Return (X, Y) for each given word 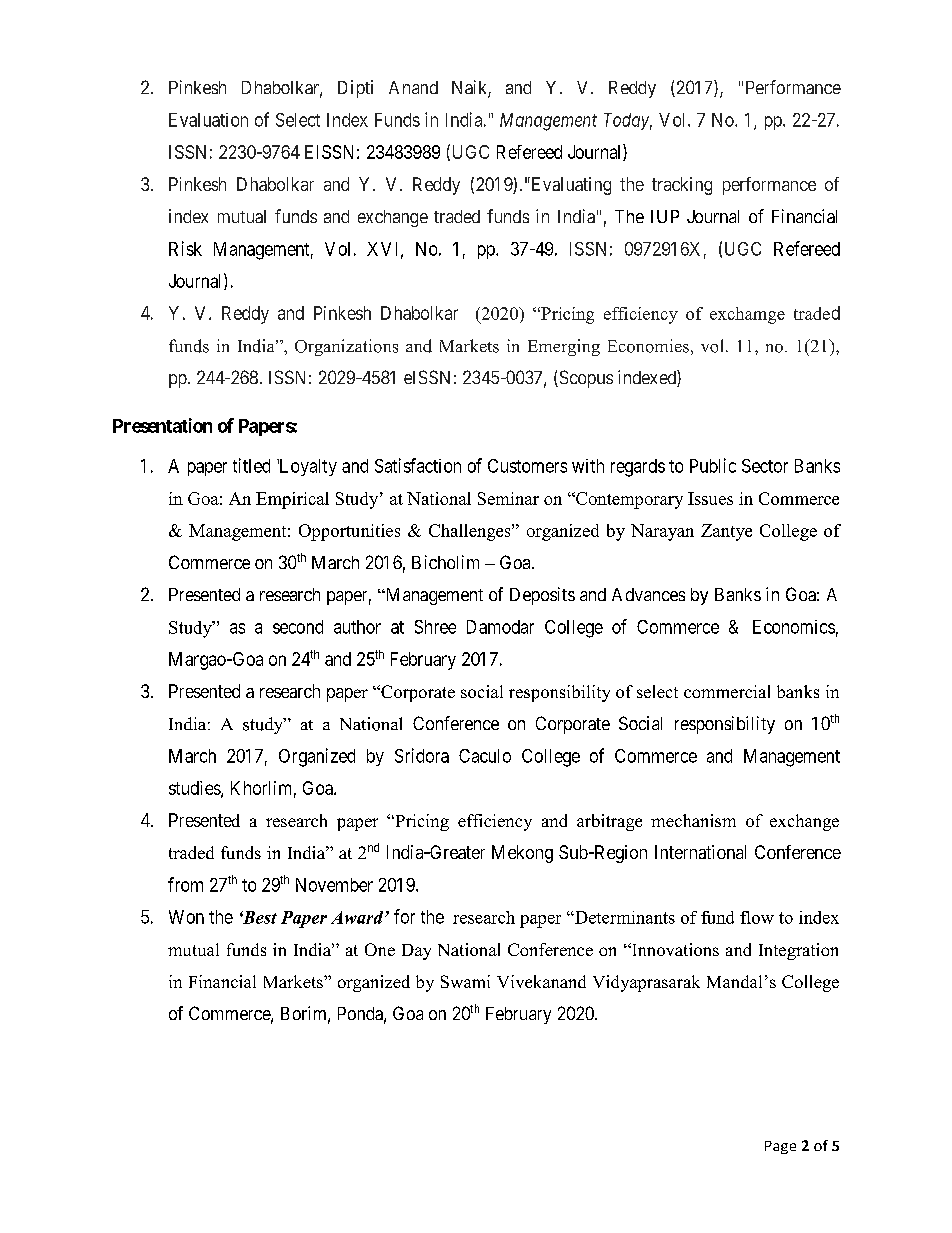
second (298, 627)
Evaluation (208, 120)
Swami (465, 981)
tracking (682, 186)
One (380, 949)
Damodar (500, 627)
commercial (727, 691)
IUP (665, 216)
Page (780, 1147)
